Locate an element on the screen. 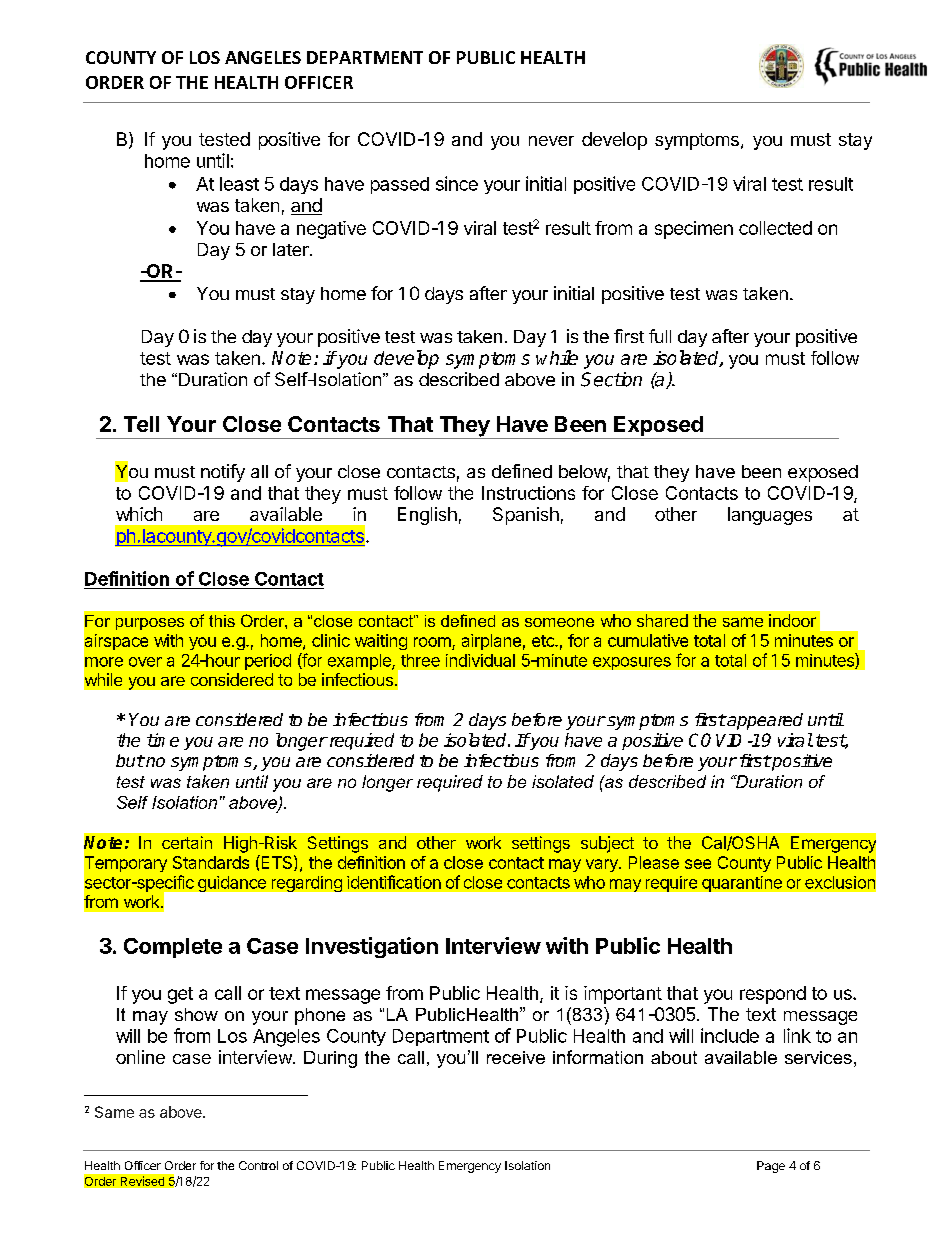 The width and height of the screenshot is (952, 1233). since is located at coordinates (457, 183).
